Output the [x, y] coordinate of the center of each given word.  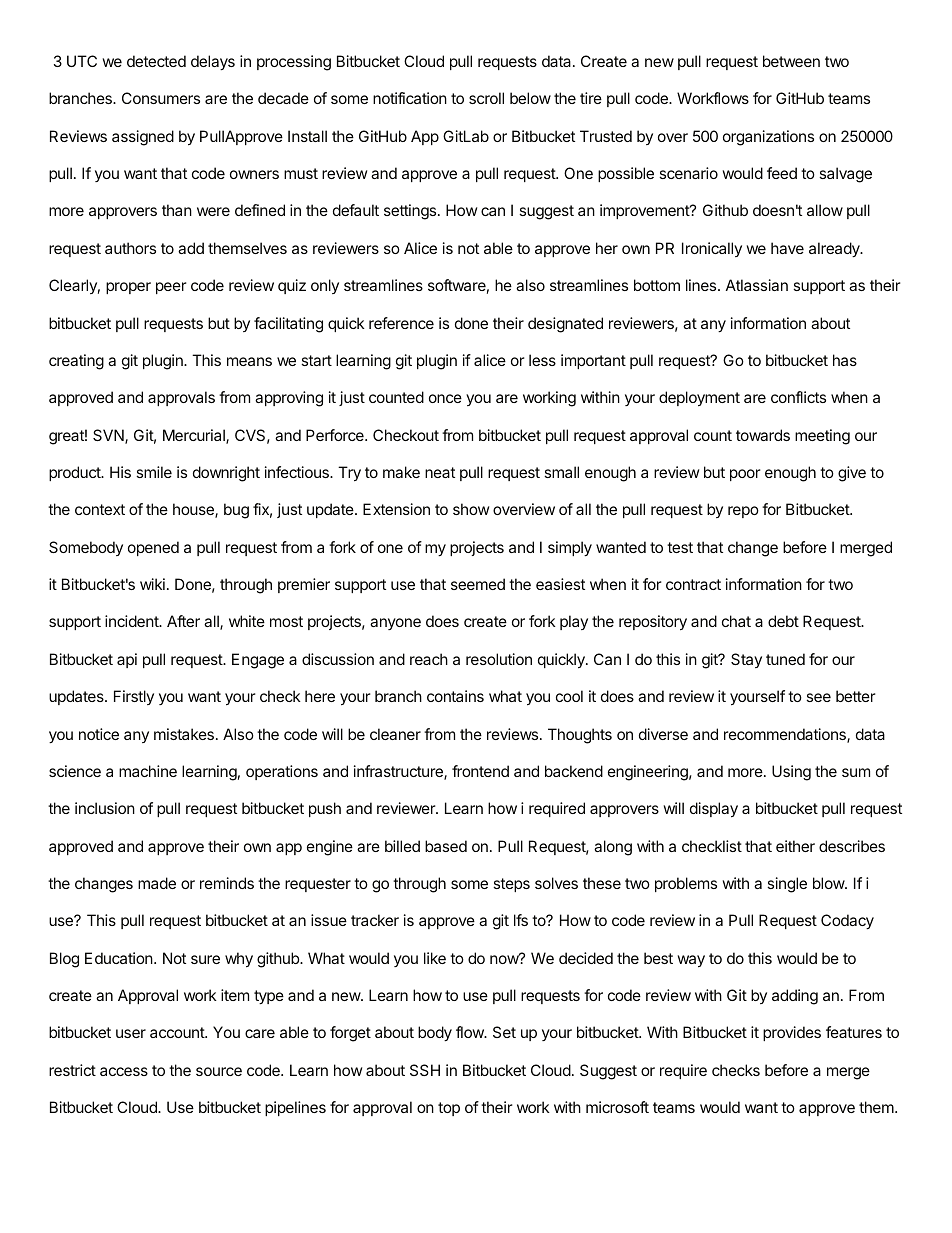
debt [783, 621]
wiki [152, 584]
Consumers [161, 98]
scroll [486, 98]
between [791, 61]
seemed [478, 584]
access [124, 1071]
